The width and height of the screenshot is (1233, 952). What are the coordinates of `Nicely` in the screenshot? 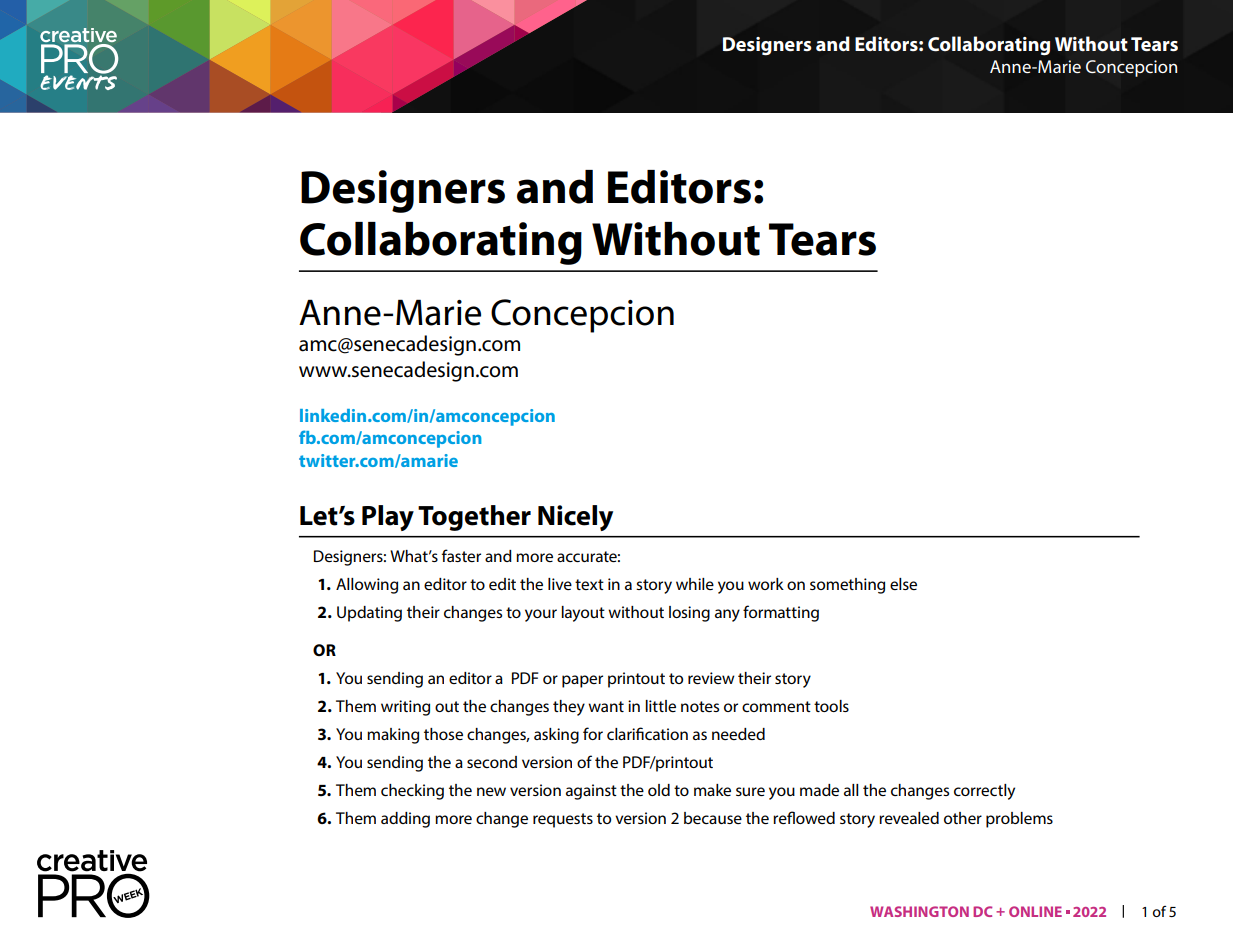 It's located at (575, 518).
